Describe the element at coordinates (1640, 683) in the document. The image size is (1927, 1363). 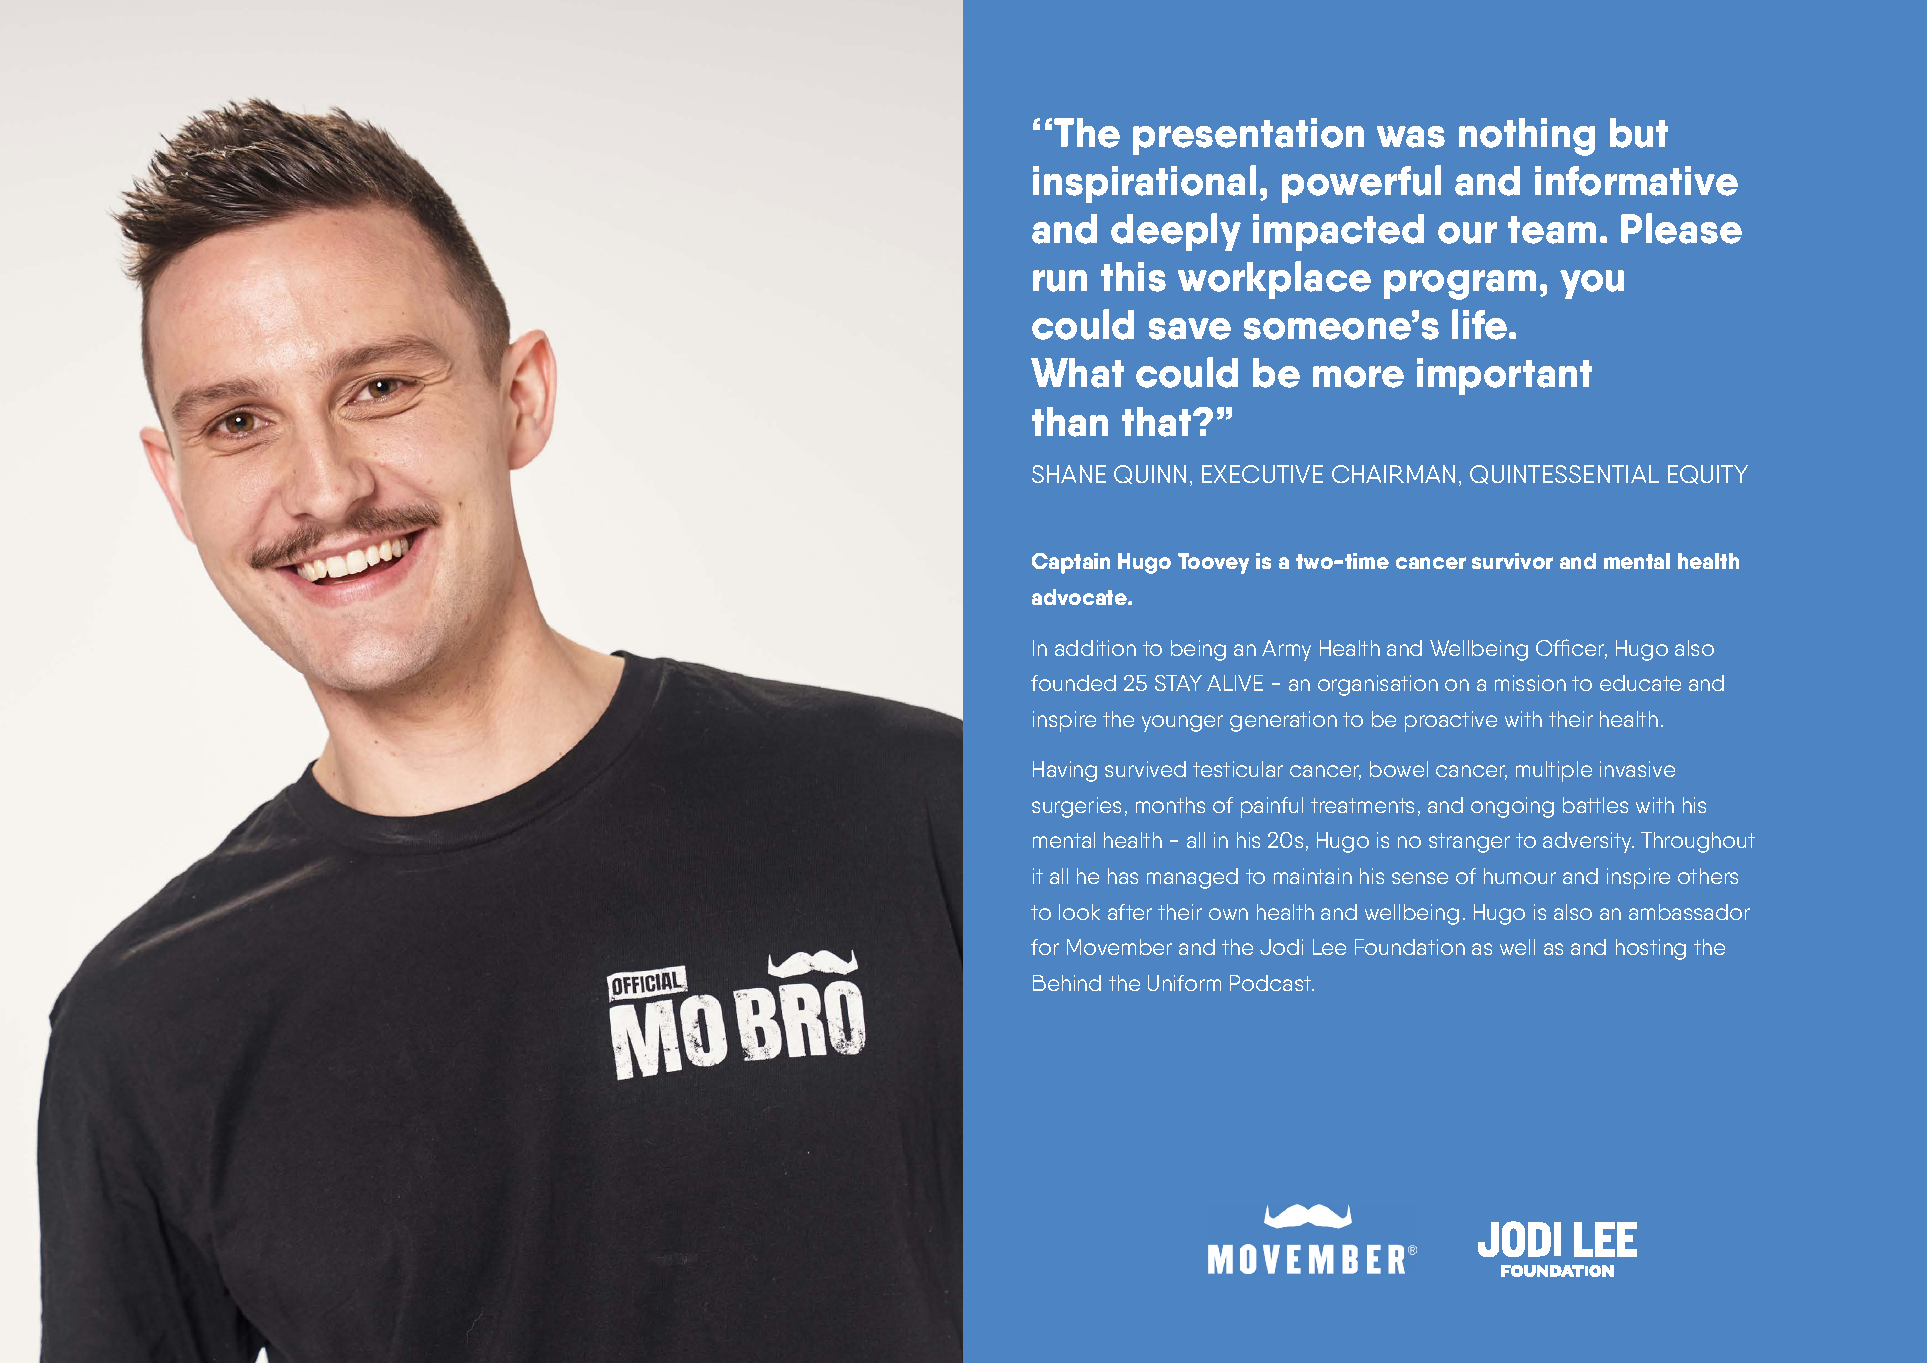
I see `educate` at that location.
